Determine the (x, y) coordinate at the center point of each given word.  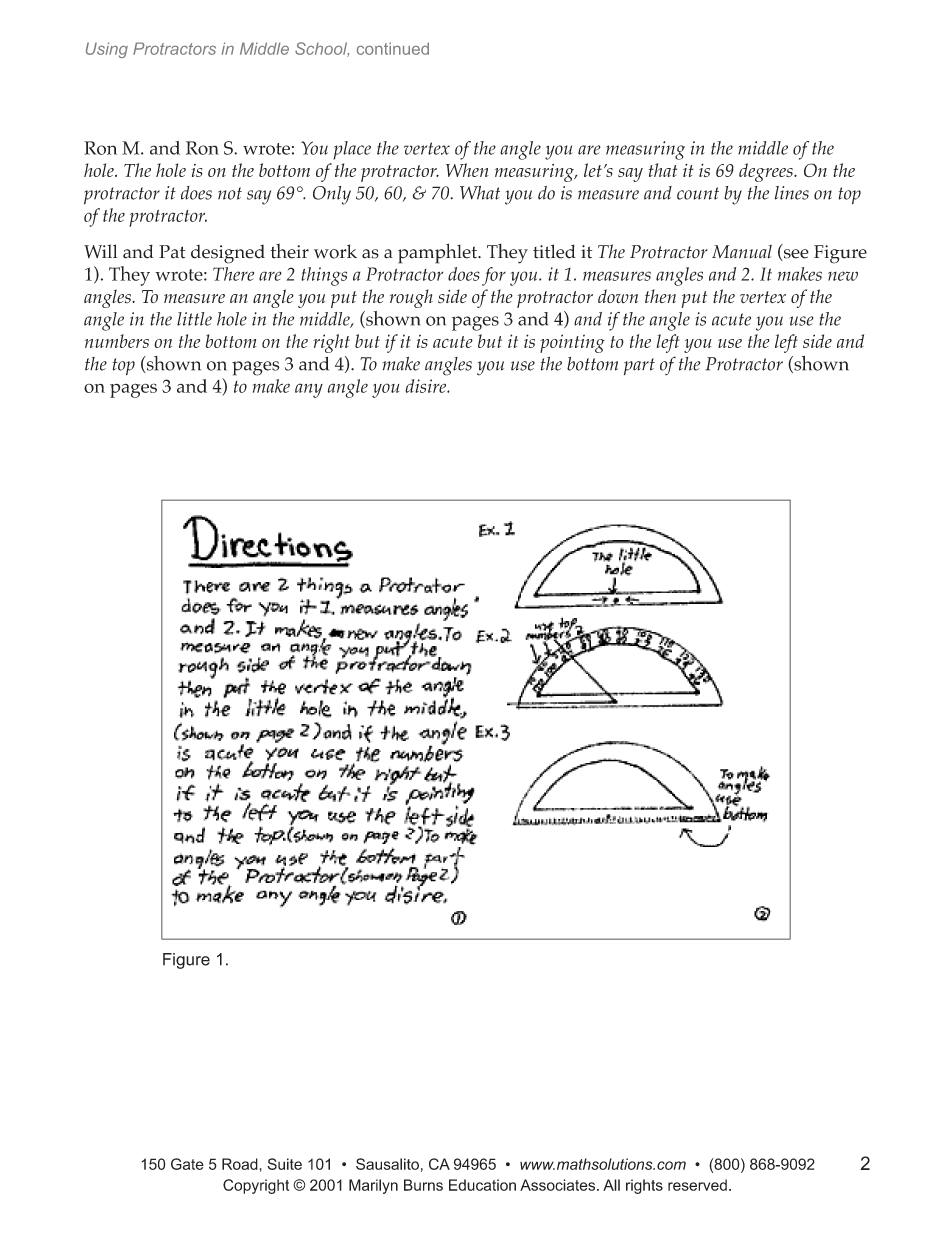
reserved (697, 1185)
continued (393, 48)
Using (107, 50)
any (309, 390)
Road (240, 1164)
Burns (423, 1185)
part (639, 366)
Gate (187, 1164)
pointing (572, 343)
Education (482, 1185)
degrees (767, 172)
